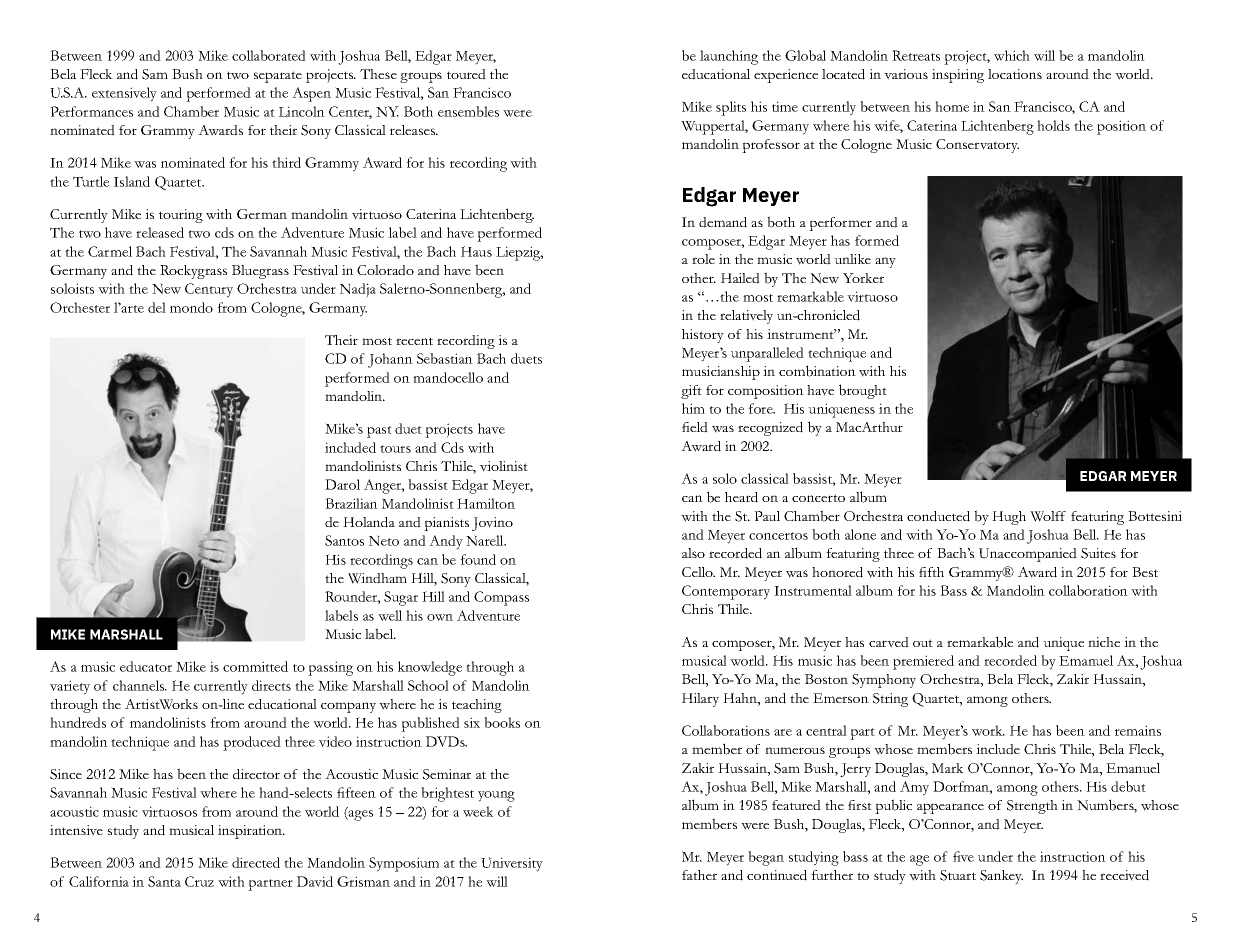 The image size is (1233, 952). I want to click on directed, so click(256, 862).
